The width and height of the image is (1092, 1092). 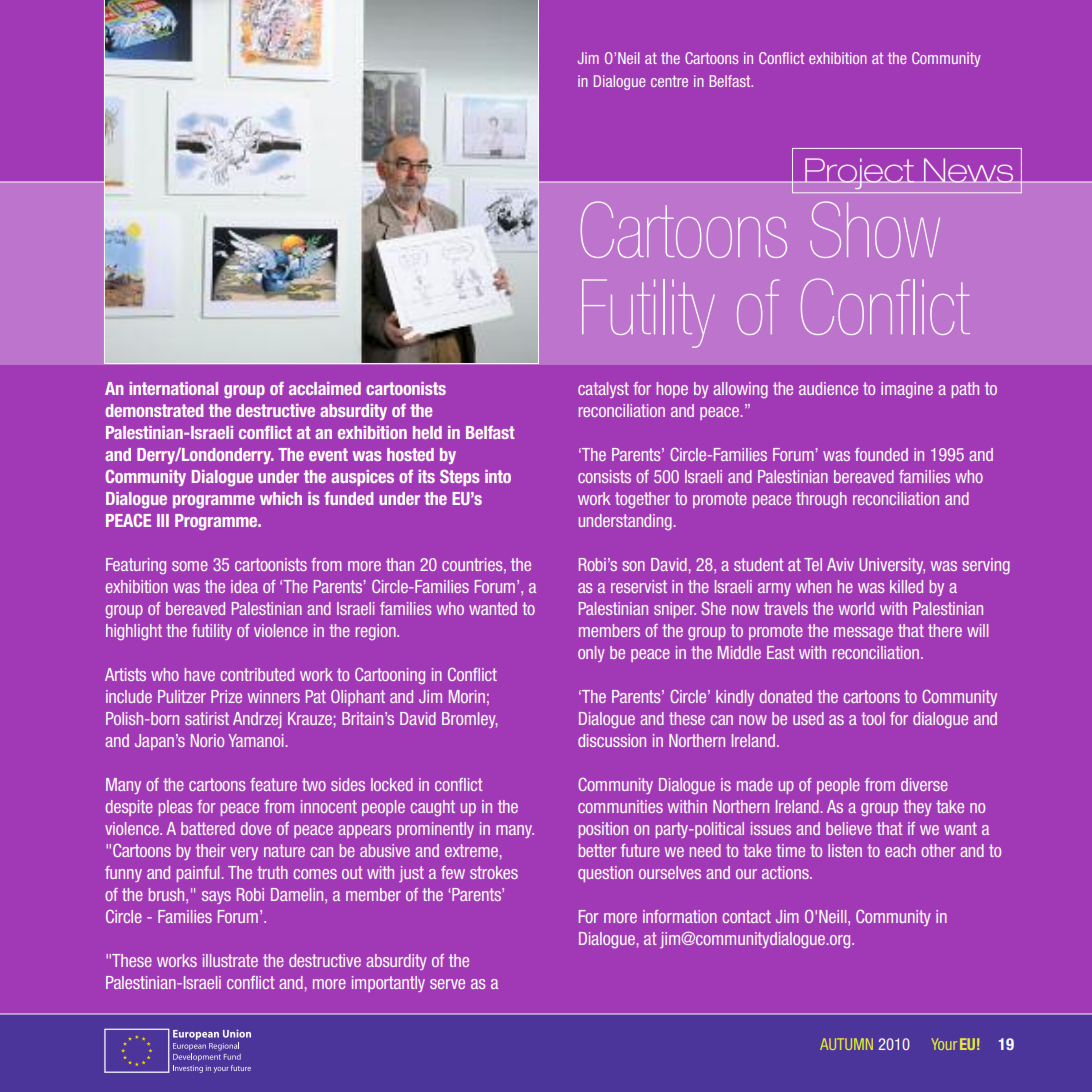 What do you see at coordinates (860, 173) in the image?
I see `Project` at bounding box center [860, 173].
